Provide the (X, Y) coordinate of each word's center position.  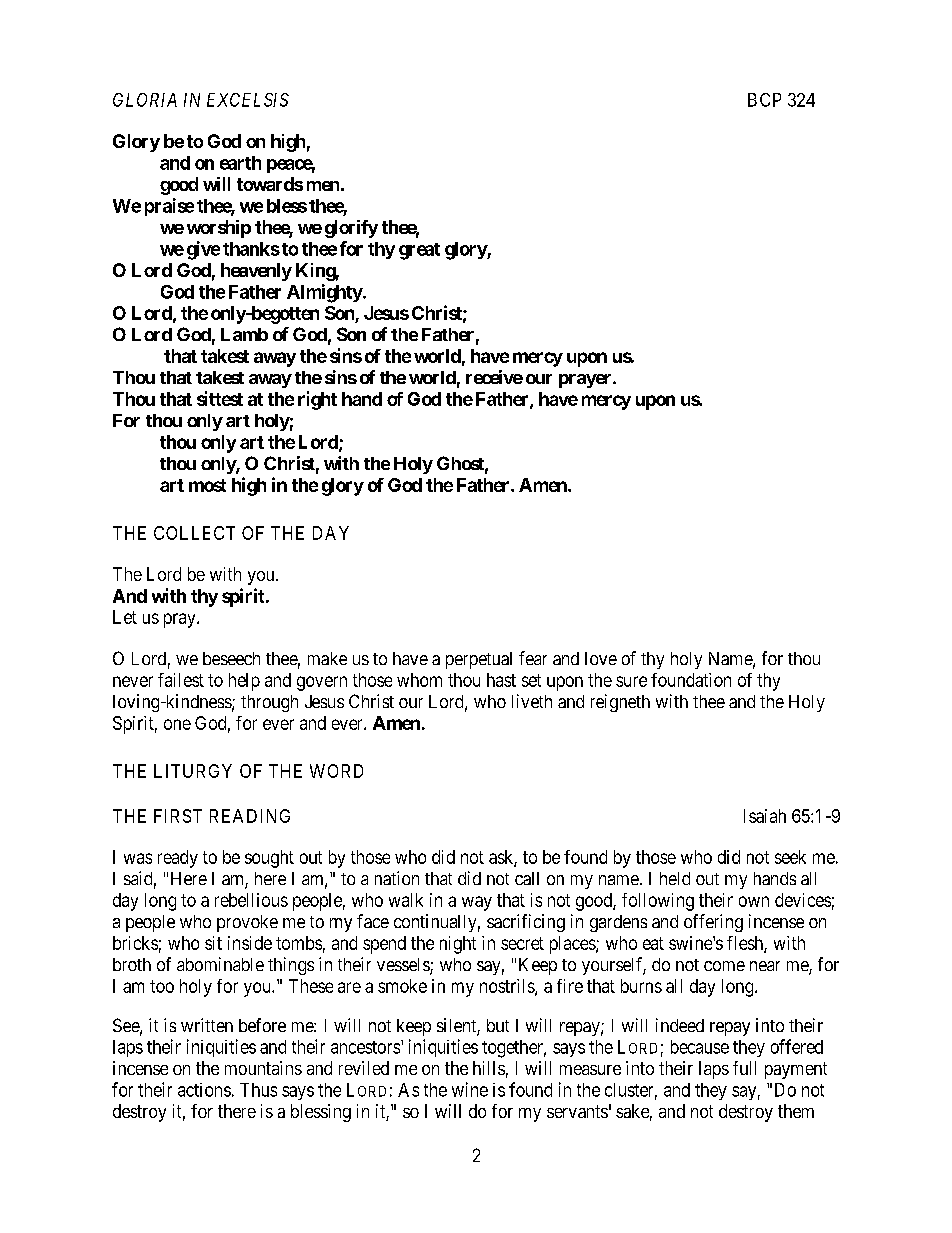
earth (240, 163)
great (419, 251)
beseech (231, 658)
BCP (764, 100)
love (601, 658)
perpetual (479, 660)
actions (204, 1090)
